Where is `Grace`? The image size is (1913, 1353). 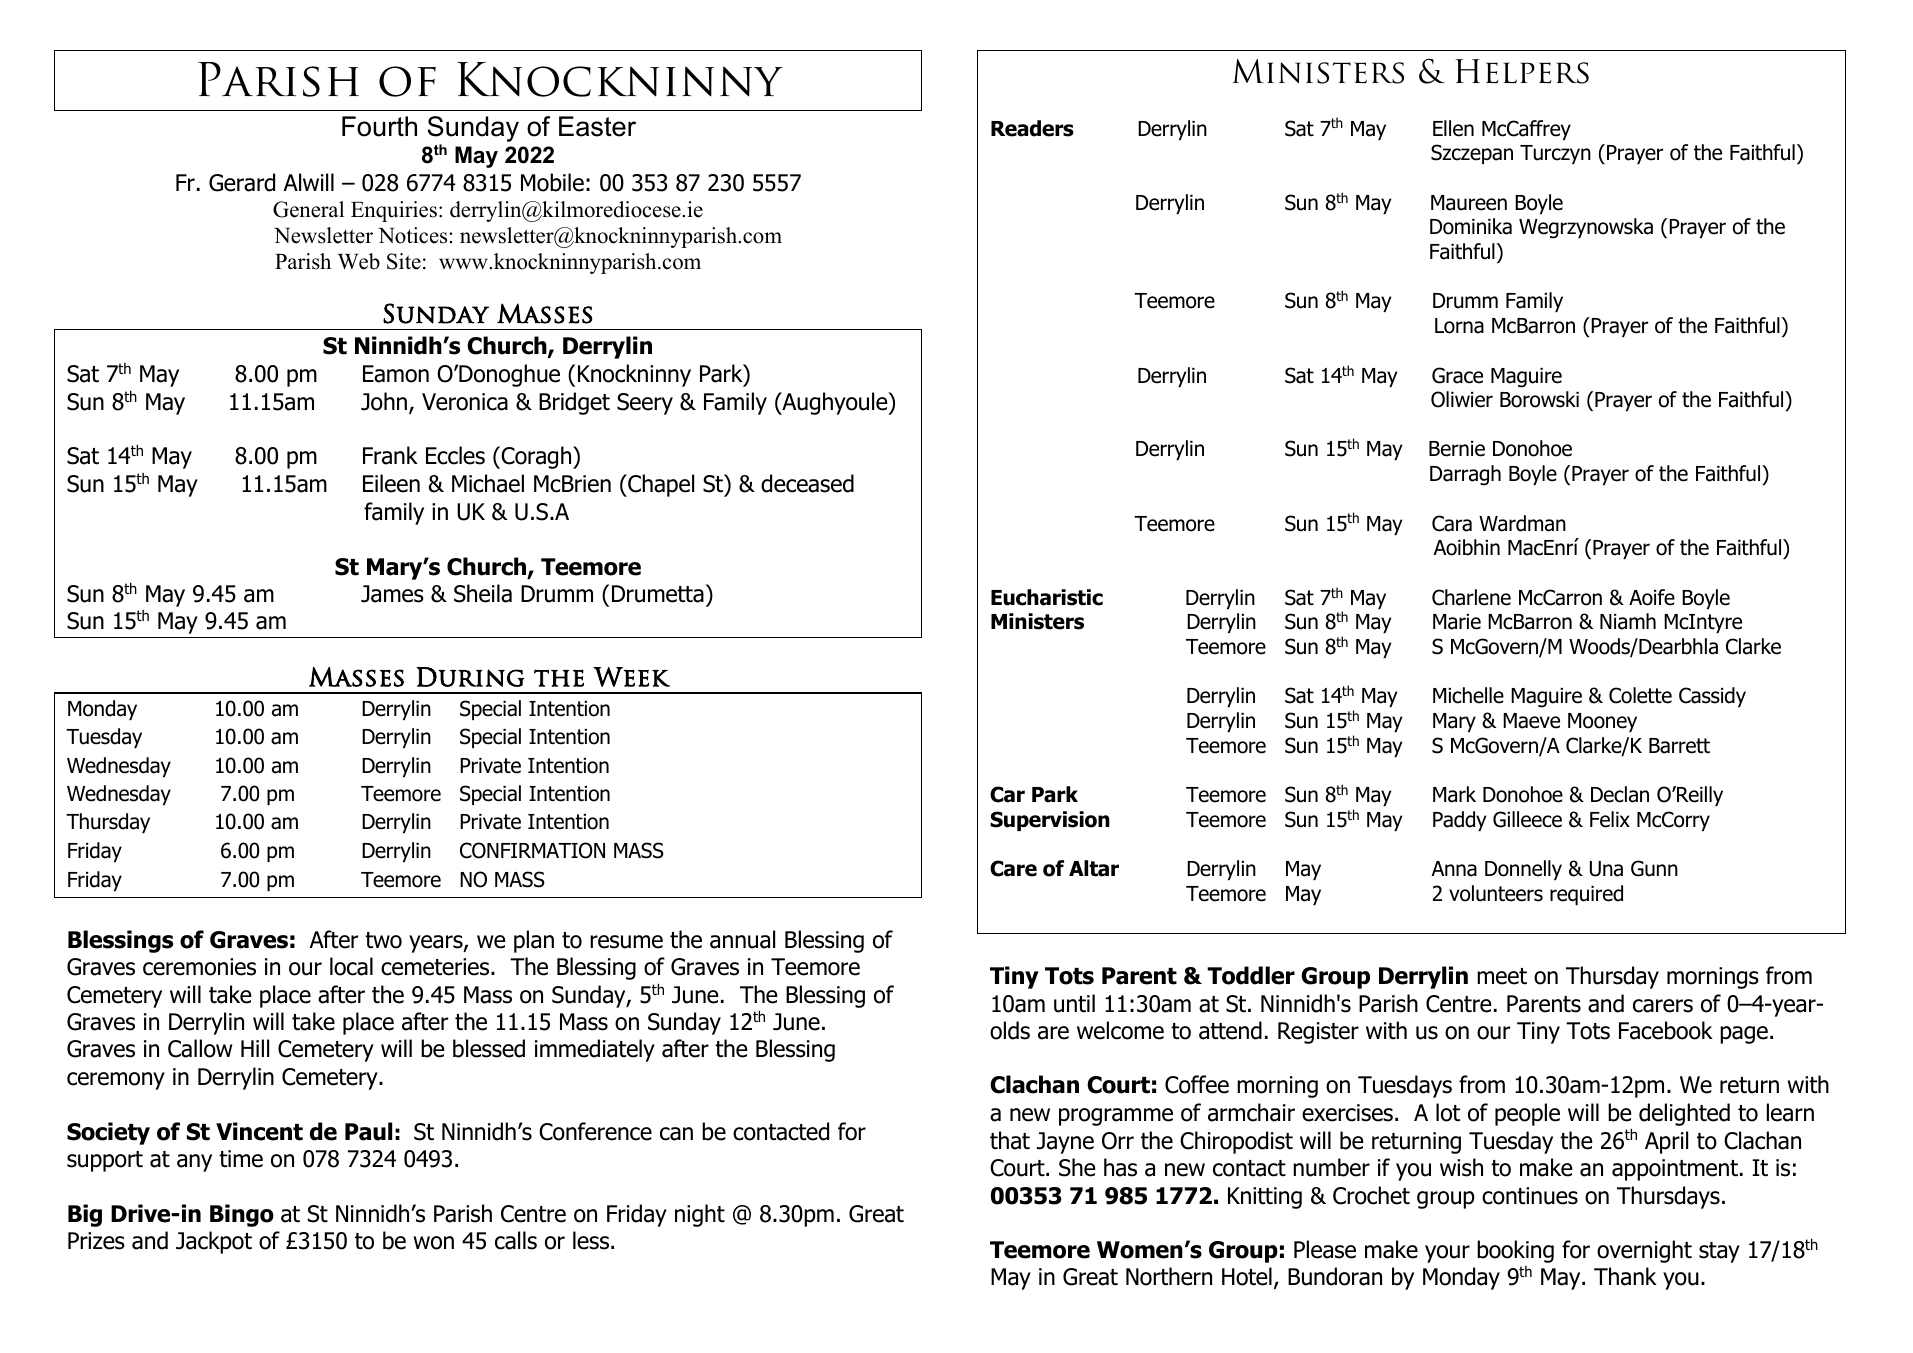
Grace is located at coordinates (1457, 375).
